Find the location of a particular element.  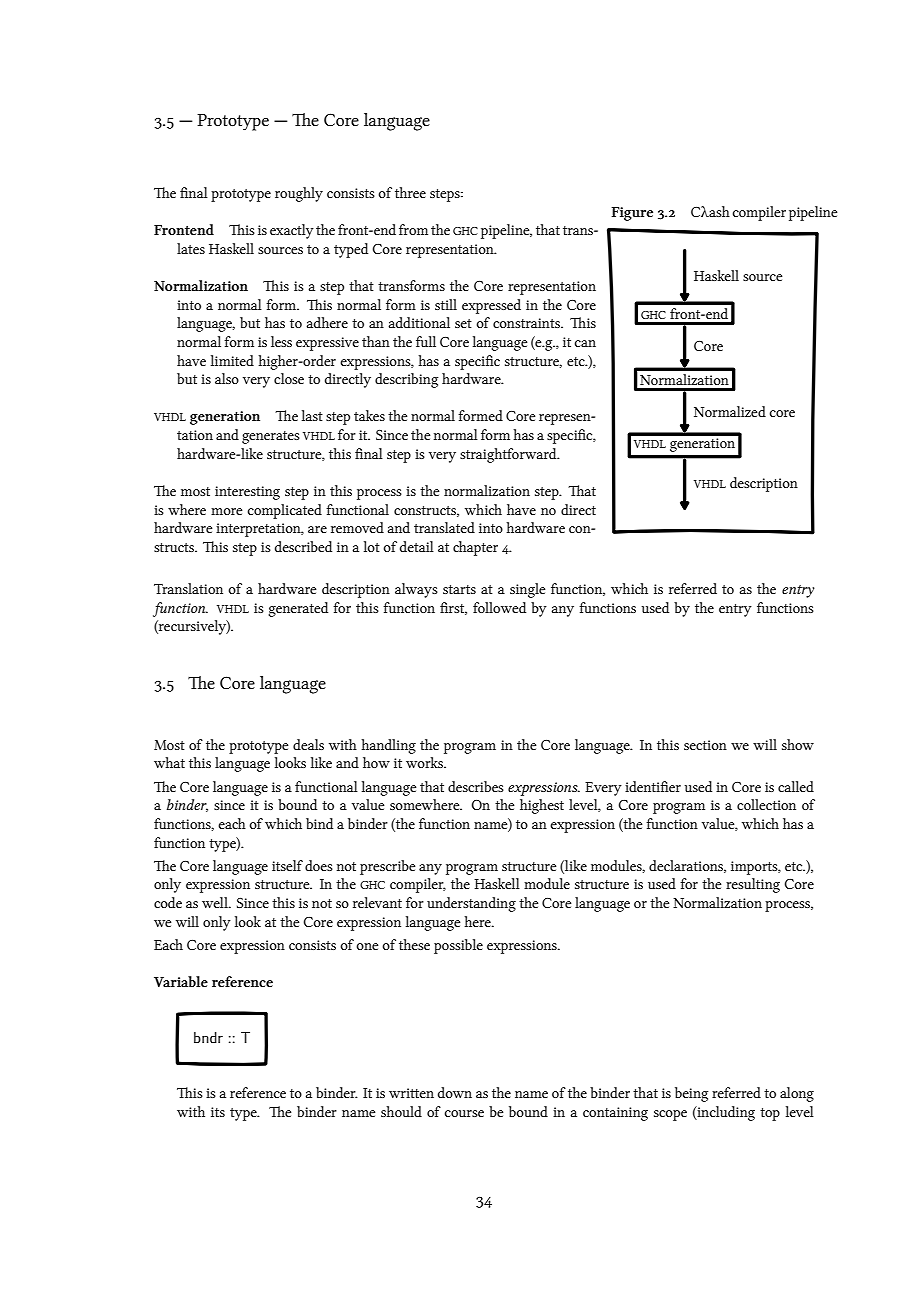

Variable is located at coordinates (181, 981).
